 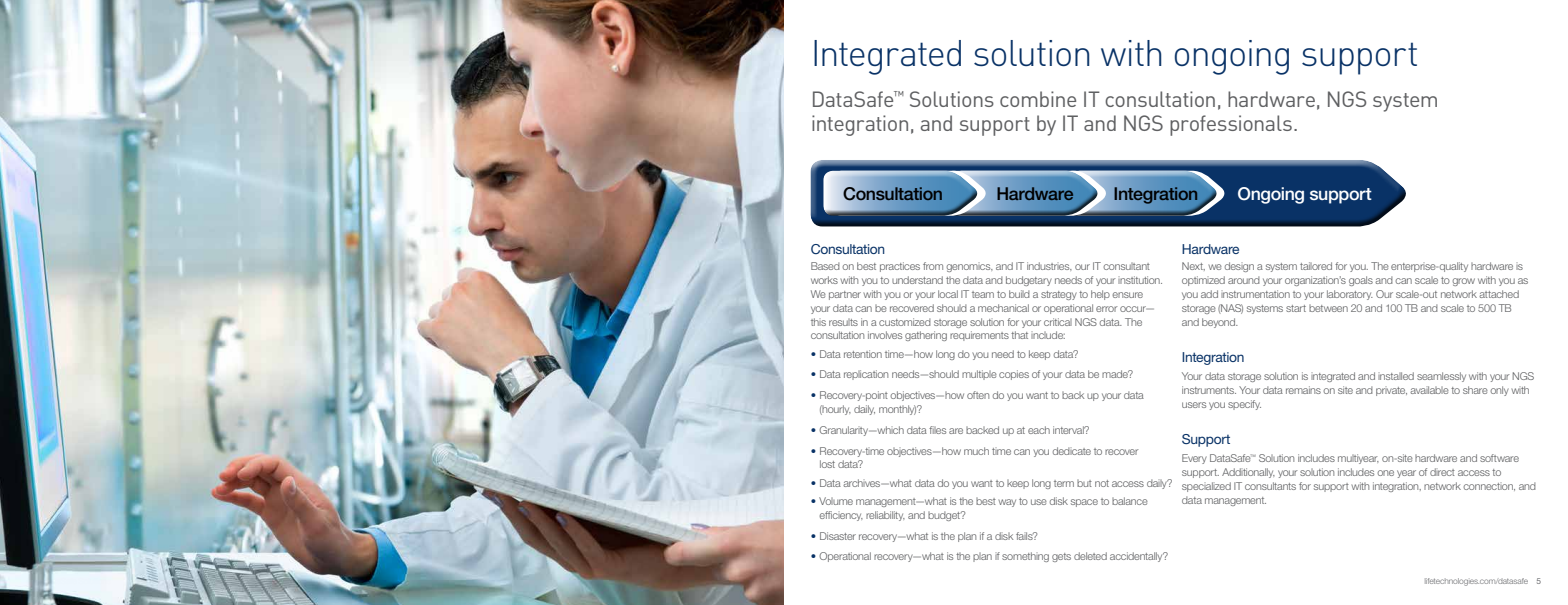 What do you see at coordinates (1385, 473) in the document?
I see `one` at bounding box center [1385, 473].
